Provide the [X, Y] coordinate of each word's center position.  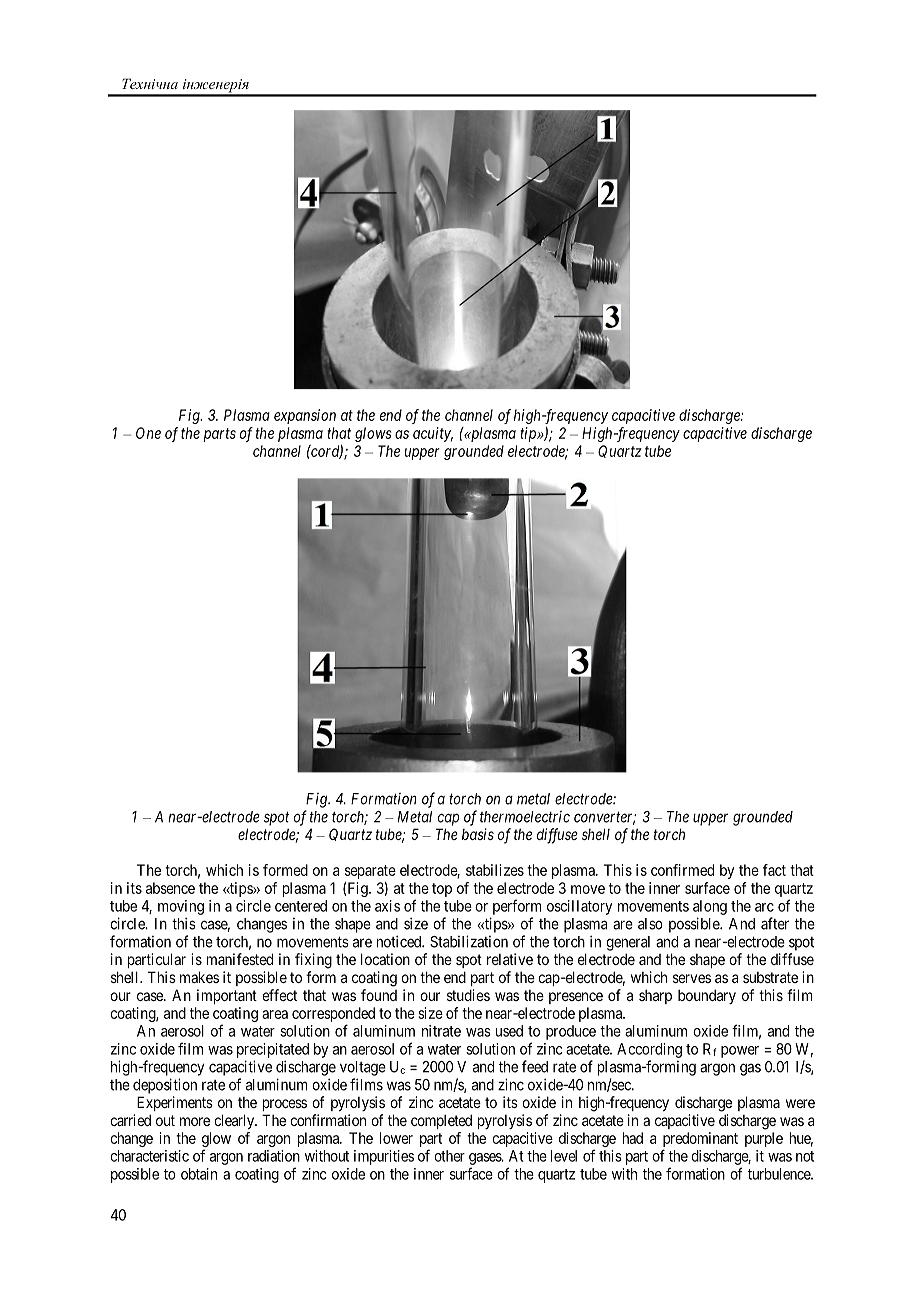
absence [170, 888]
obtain [199, 1174]
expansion [305, 416]
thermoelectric [525, 817]
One [148, 433]
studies [468, 995]
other [449, 1156]
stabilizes [495, 870]
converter [605, 818]
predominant [700, 1141]
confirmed [682, 870]
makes [199, 977]
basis [478, 834]
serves [692, 978]
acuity [433, 434]
